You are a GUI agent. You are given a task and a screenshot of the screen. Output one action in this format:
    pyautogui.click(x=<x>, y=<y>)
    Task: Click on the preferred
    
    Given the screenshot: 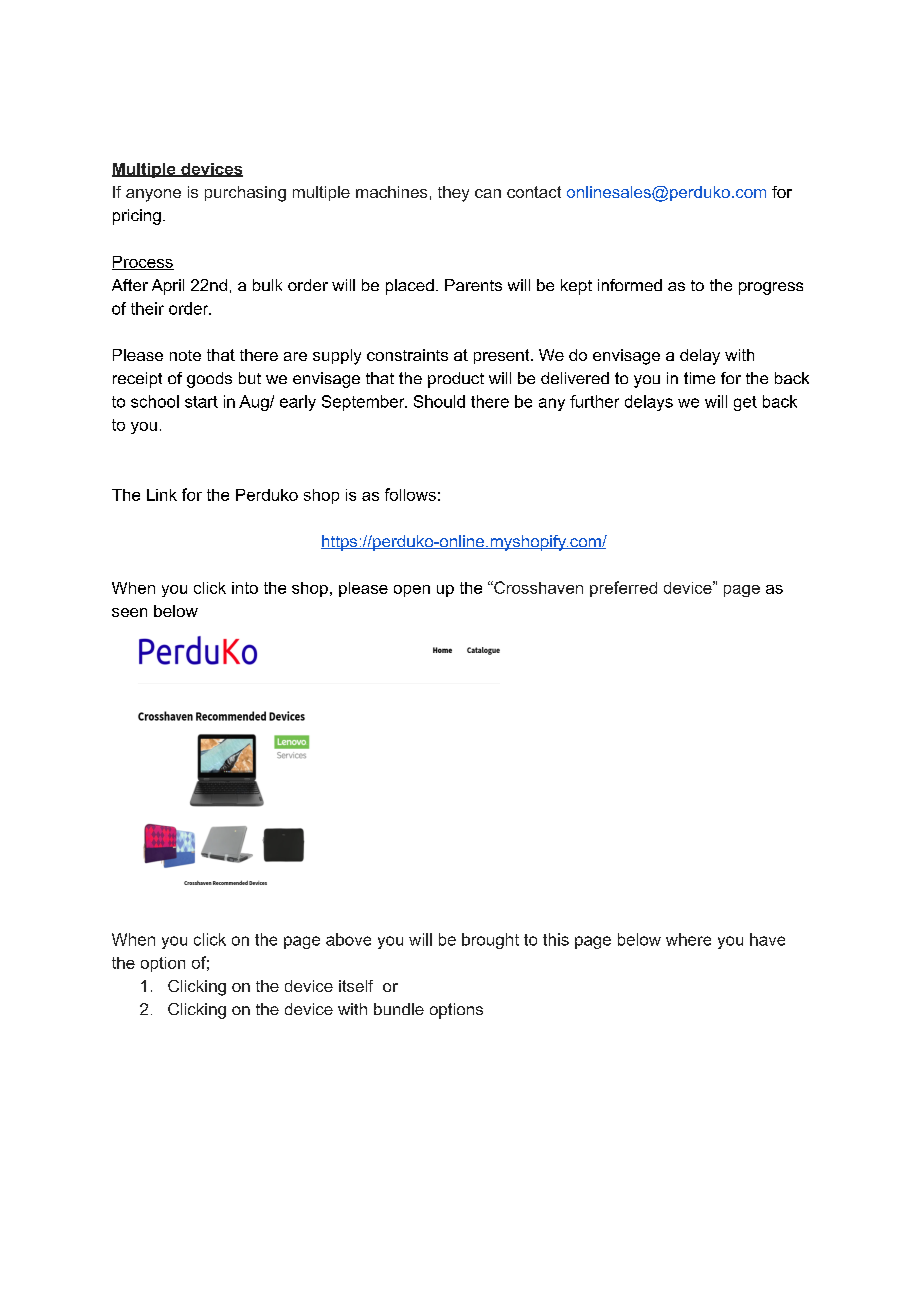 What is the action you would take?
    pyautogui.click(x=623, y=589)
